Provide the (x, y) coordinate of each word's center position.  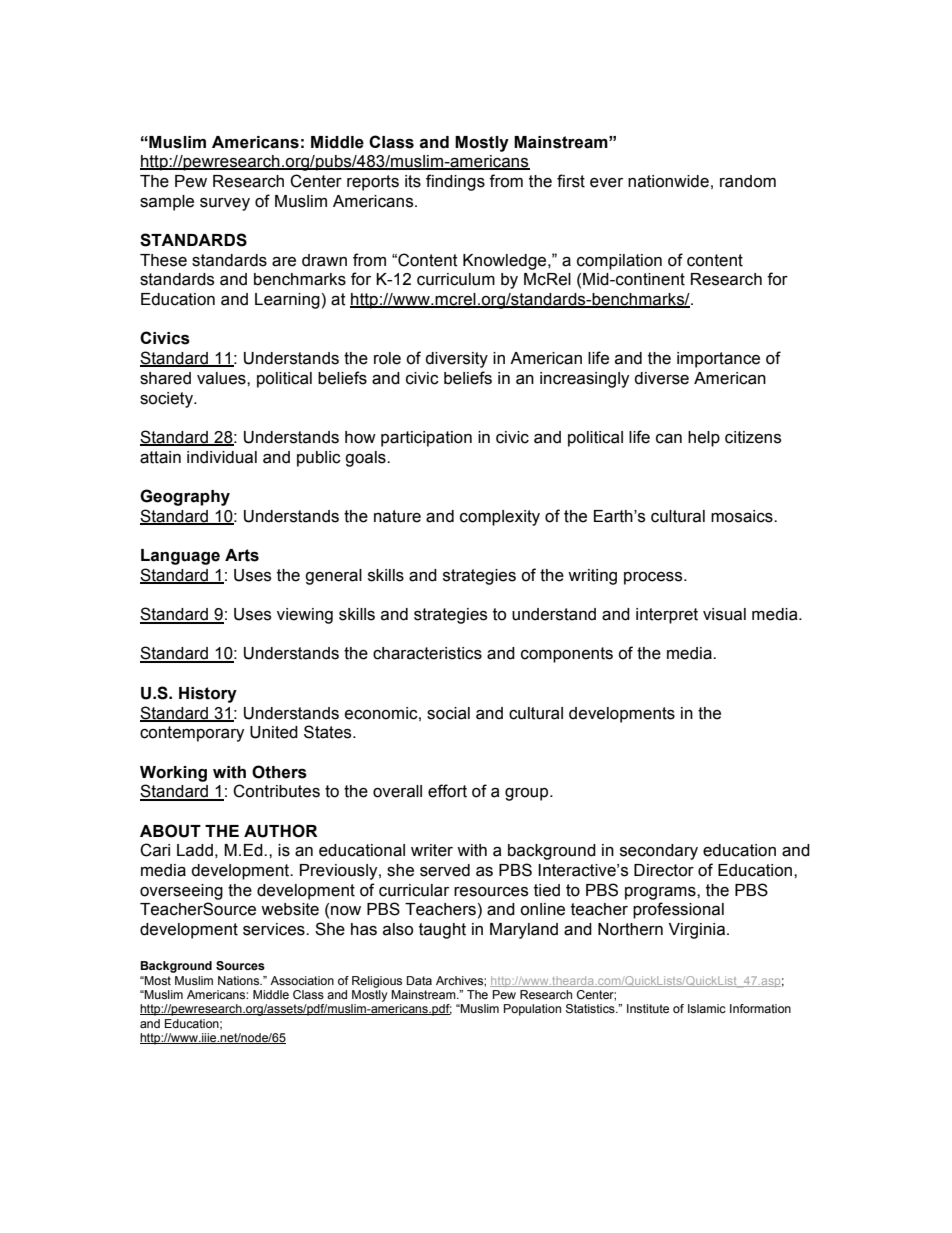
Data (419, 980)
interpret (667, 616)
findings (455, 182)
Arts (242, 555)
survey (225, 204)
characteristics (427, 653)
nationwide (668, 181)
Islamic (707, 1008)
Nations (240, 980)
